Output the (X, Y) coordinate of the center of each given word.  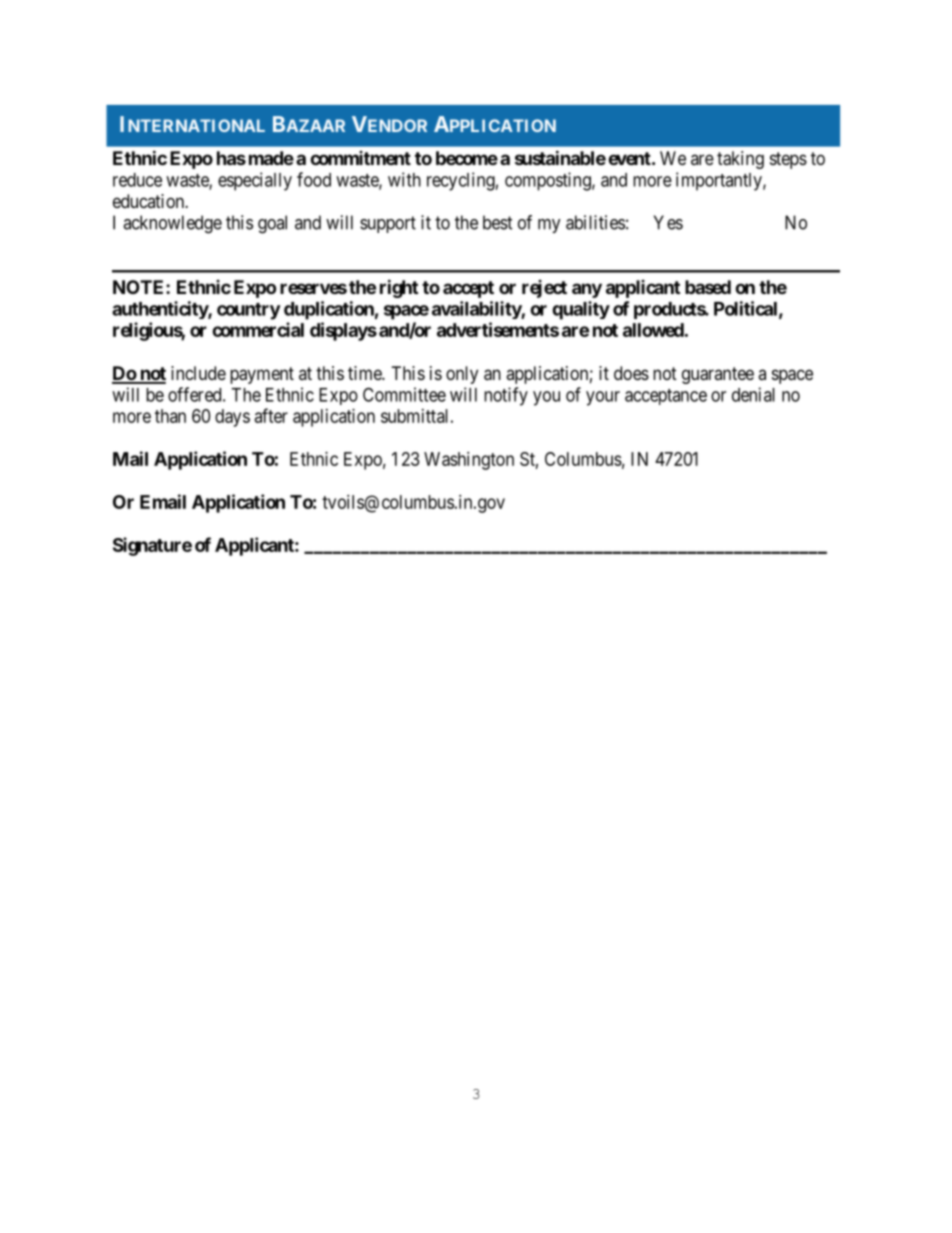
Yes (668, 222)
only (462, 375)
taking (740, 160)
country (249, 311)
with (404, 179)
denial (753, 394)
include (198, 373)
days (232, 418)
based (708, 287)
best (498, 222)
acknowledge (172, 224)
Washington (469, 461)
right (399, 288)
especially (255, 181)
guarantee (718, 375)
